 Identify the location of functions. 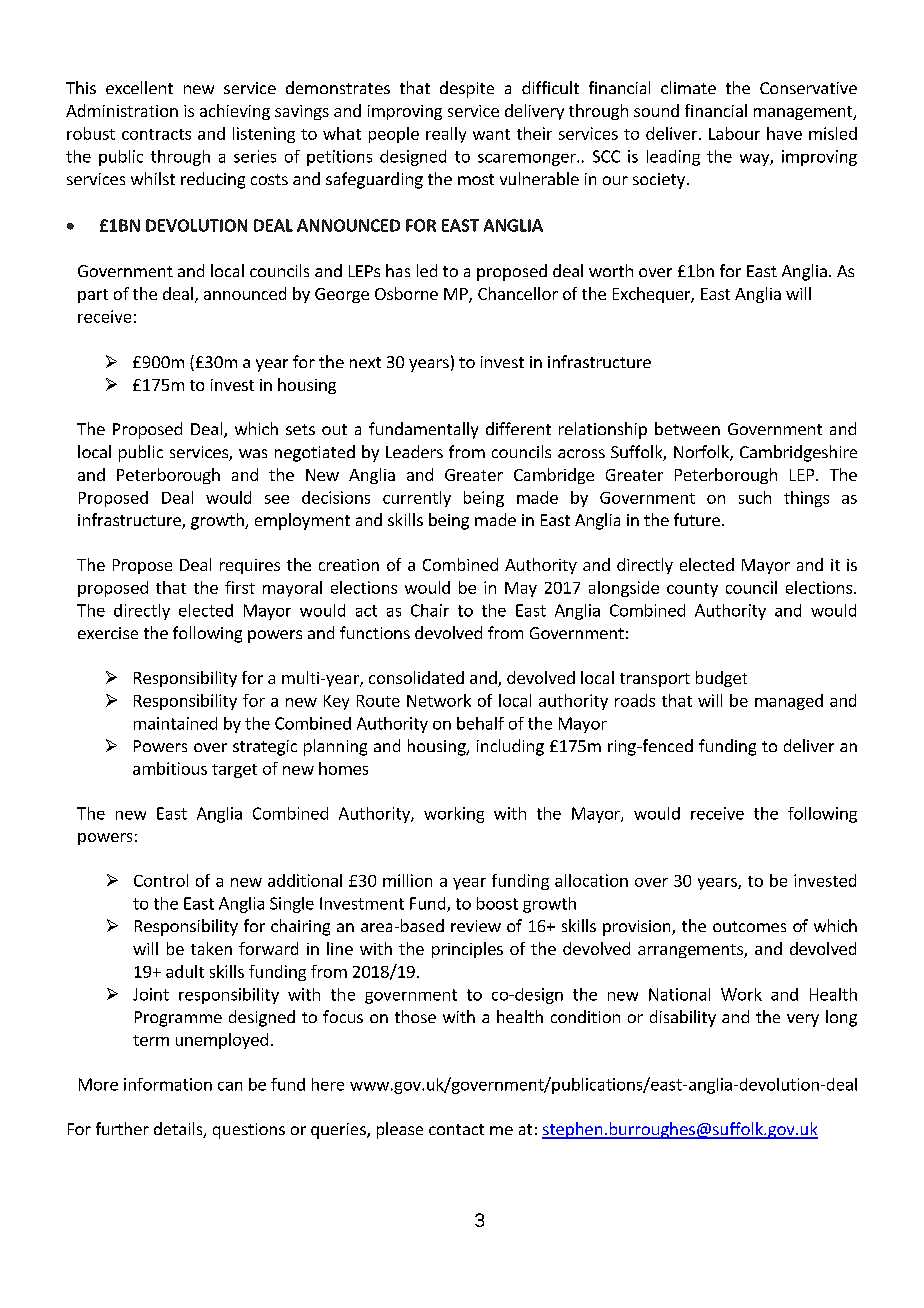
(375, 632).
